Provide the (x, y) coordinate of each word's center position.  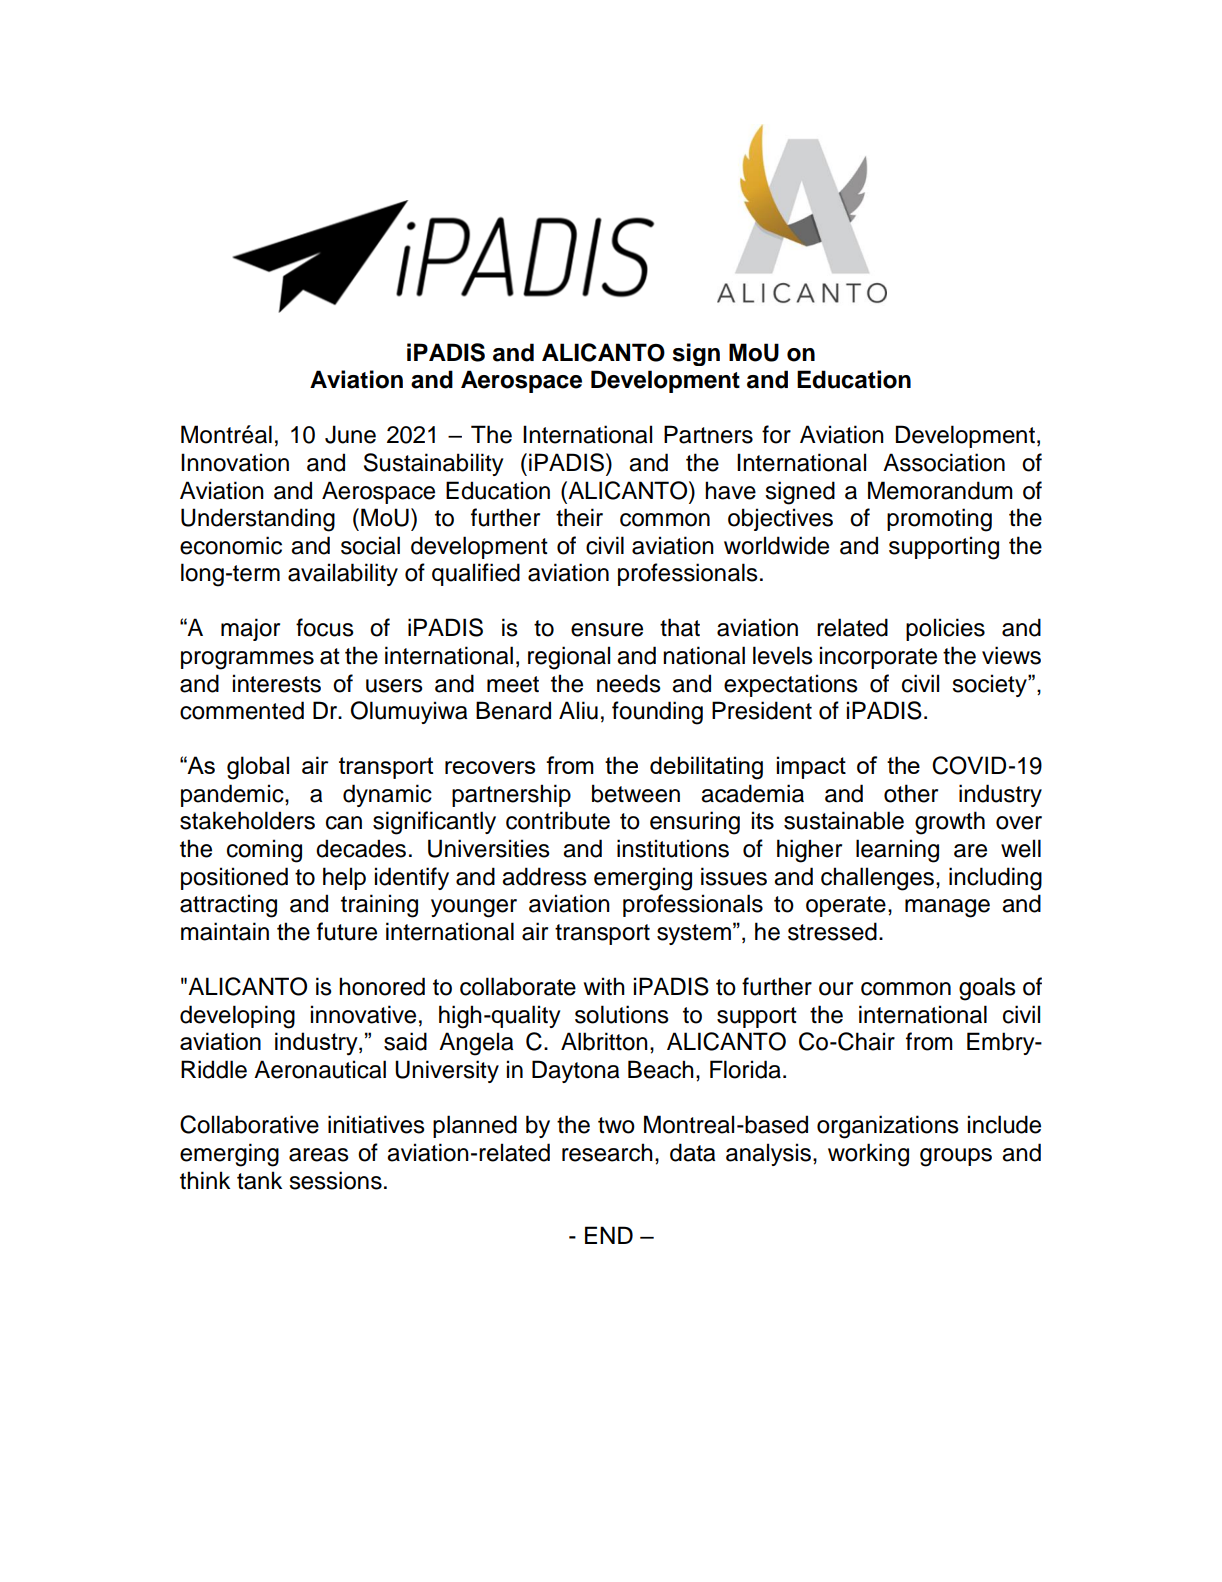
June (350, 434)
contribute (558, 820)
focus (325, 627)
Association (944, 462)
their (579, 517)
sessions (335, 1180)
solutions (622, 1014)
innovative (363, 1014)
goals (987, 989)
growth (950, 823)
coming (264, 851)
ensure (607, 630)
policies (945, 629)
